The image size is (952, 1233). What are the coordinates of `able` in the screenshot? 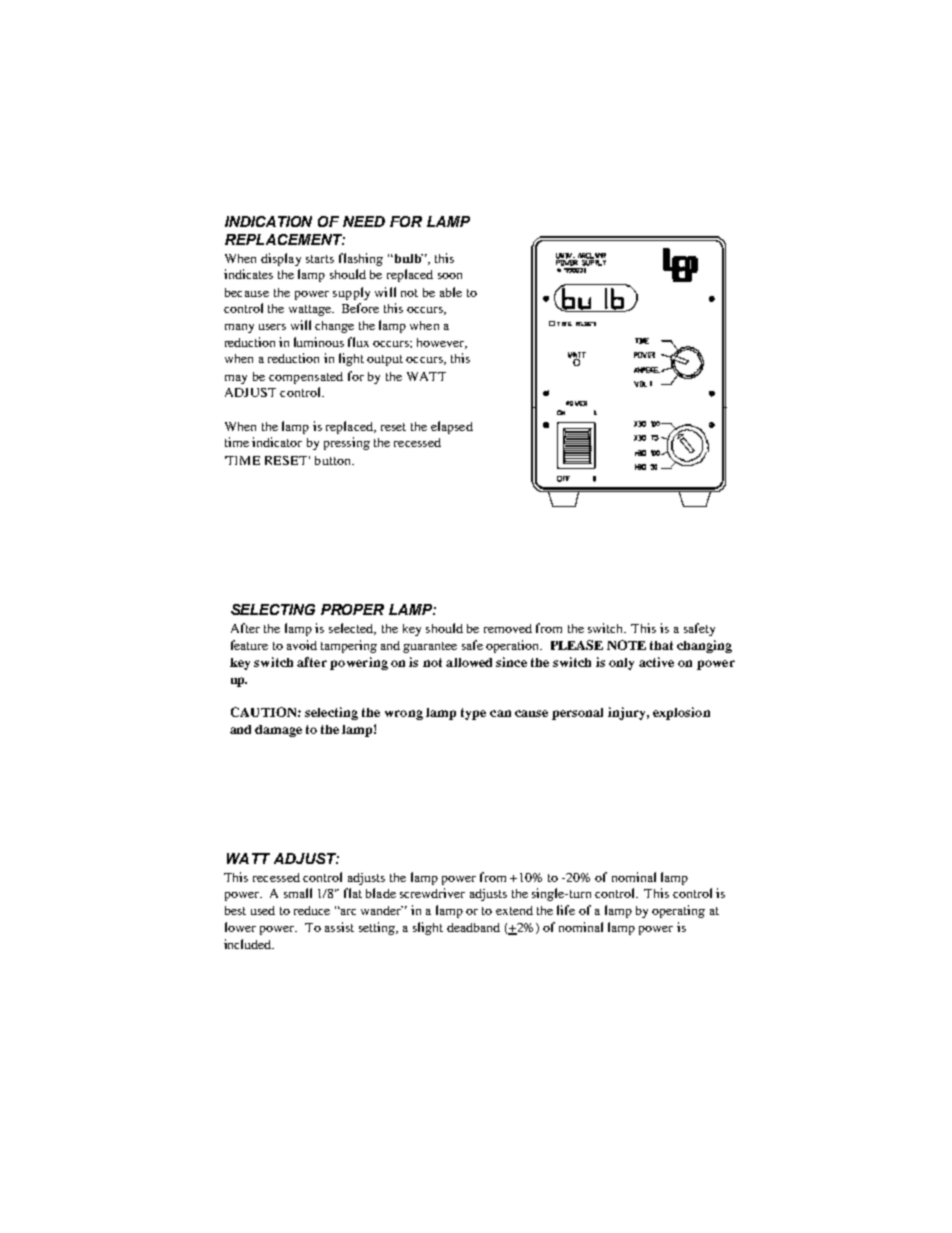 It's located at (451, 292).
